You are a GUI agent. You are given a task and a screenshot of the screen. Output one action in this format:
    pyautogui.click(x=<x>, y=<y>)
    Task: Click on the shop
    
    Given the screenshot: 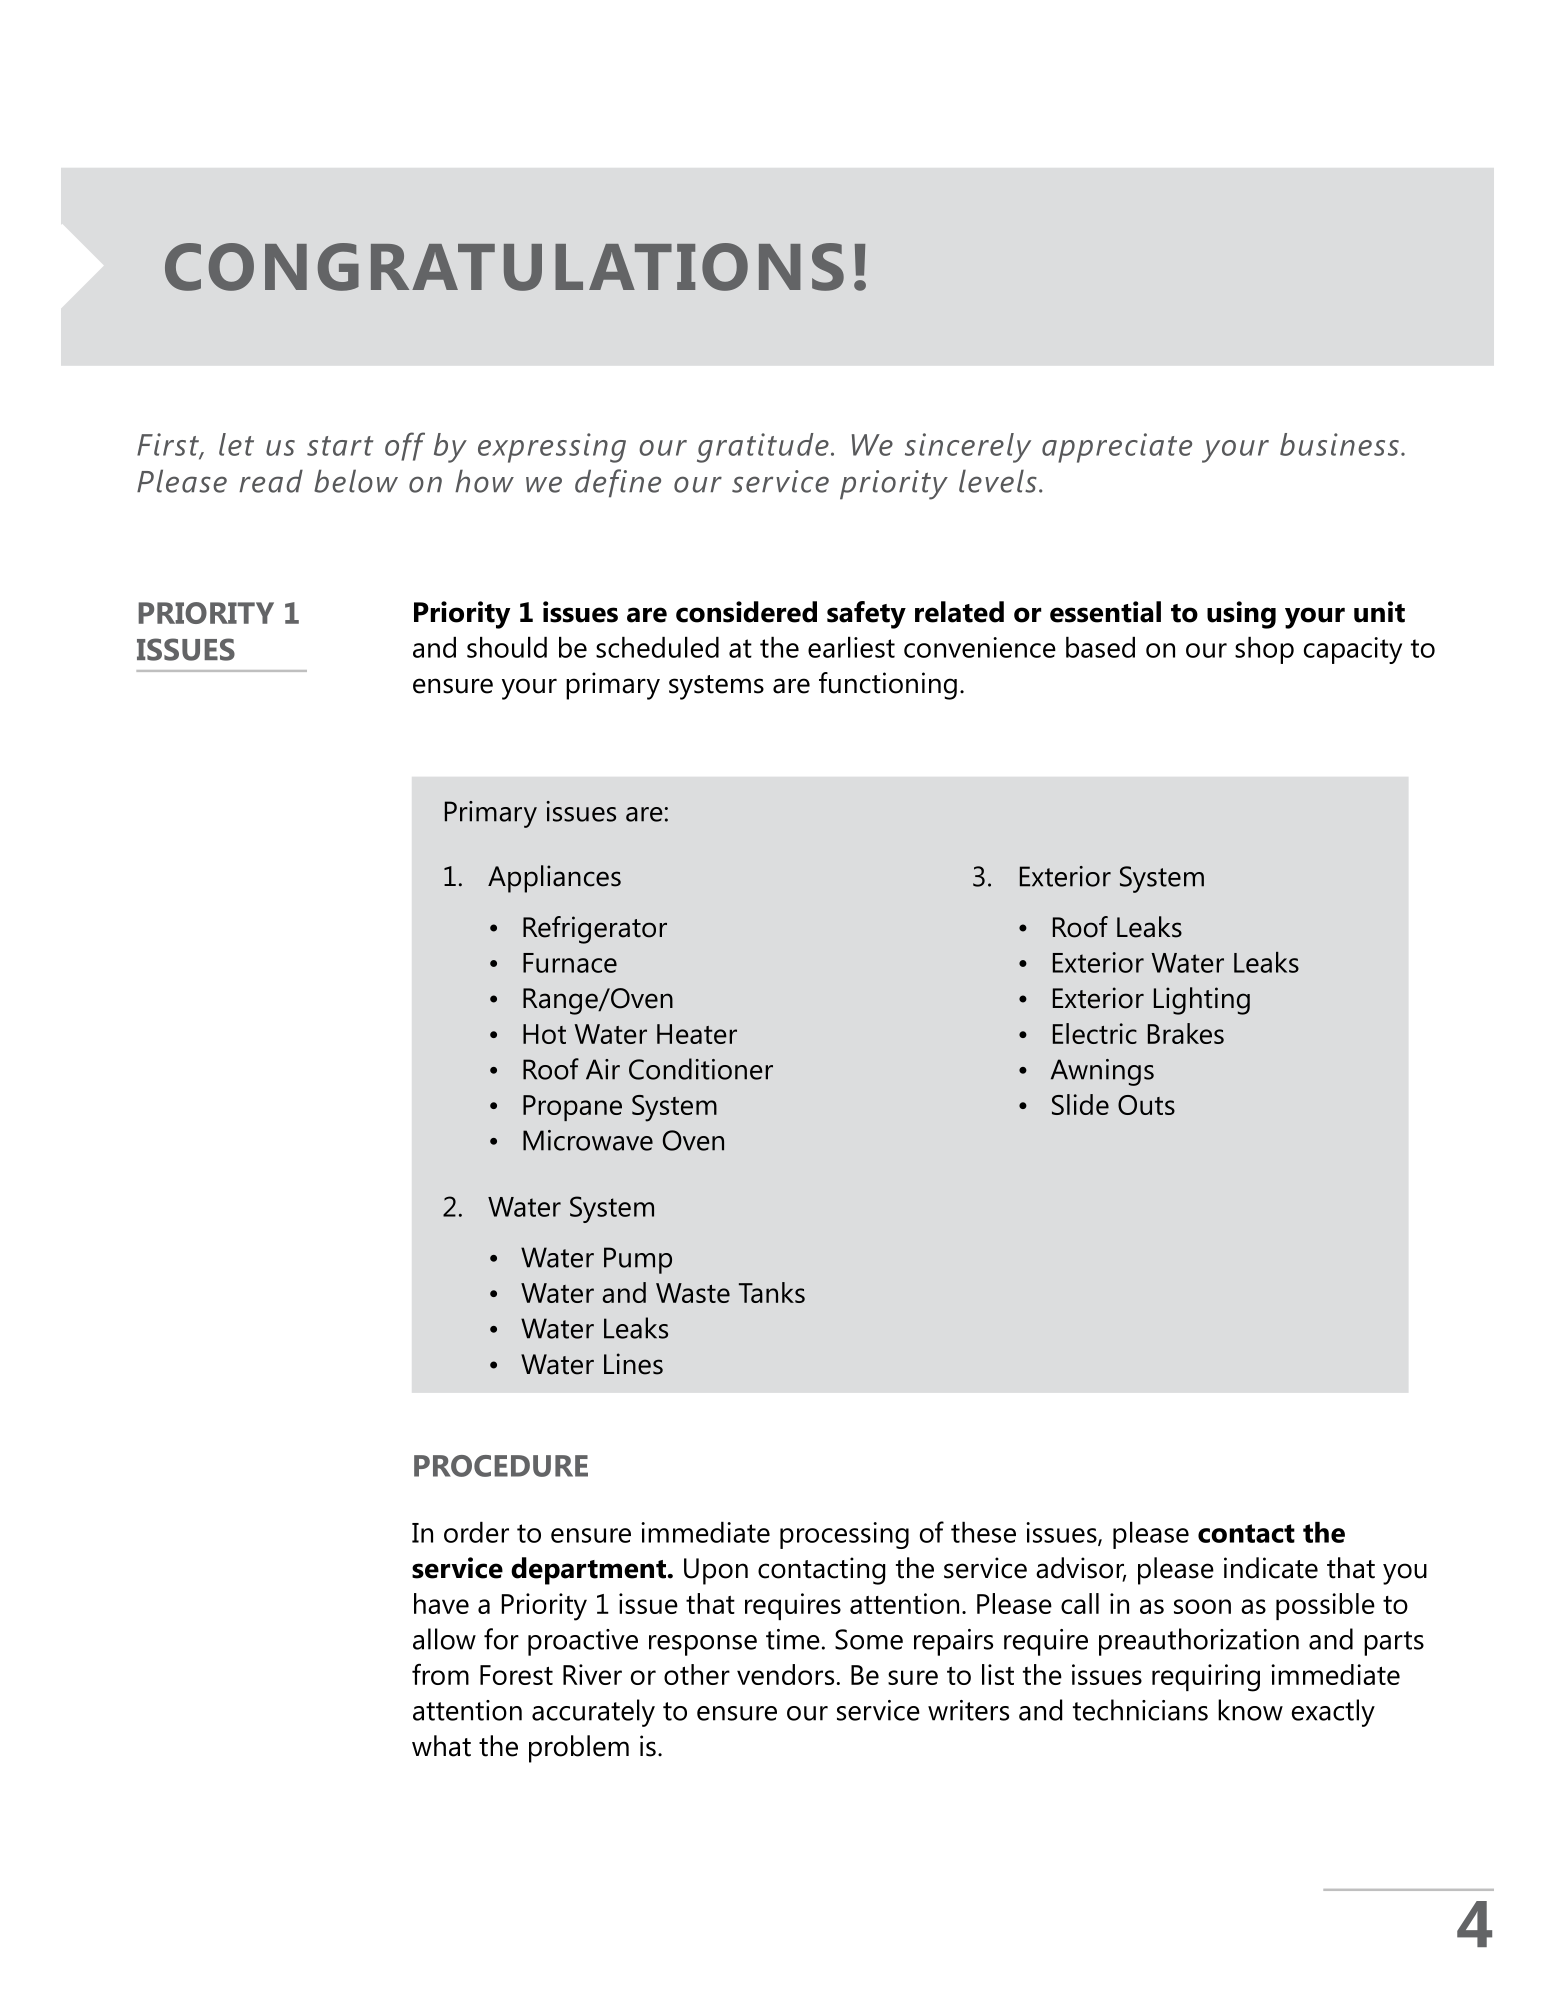 What is the action you would take?
    pyautogui.click(x=1264, y=650)
